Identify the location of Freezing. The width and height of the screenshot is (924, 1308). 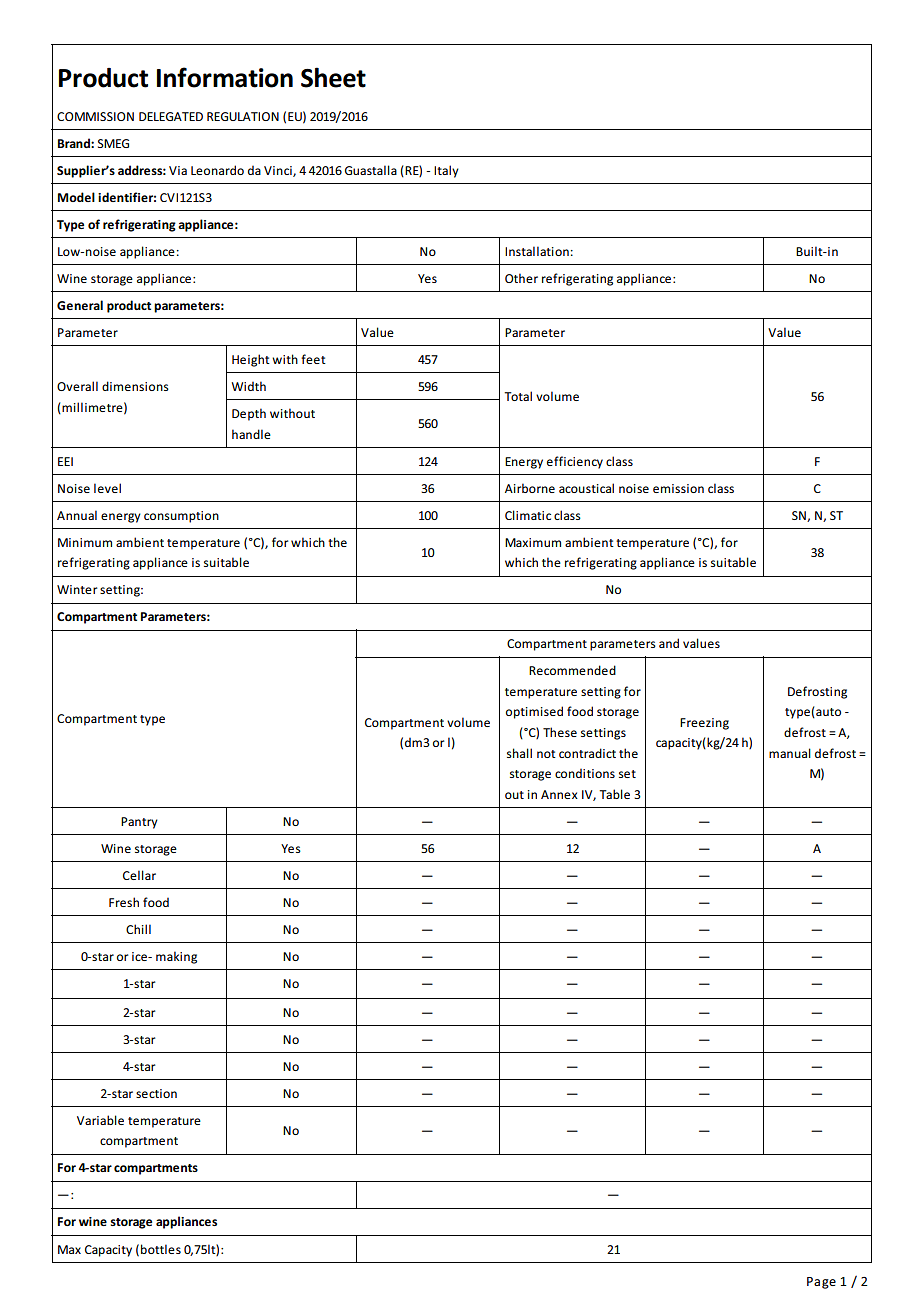
(704, 724).
